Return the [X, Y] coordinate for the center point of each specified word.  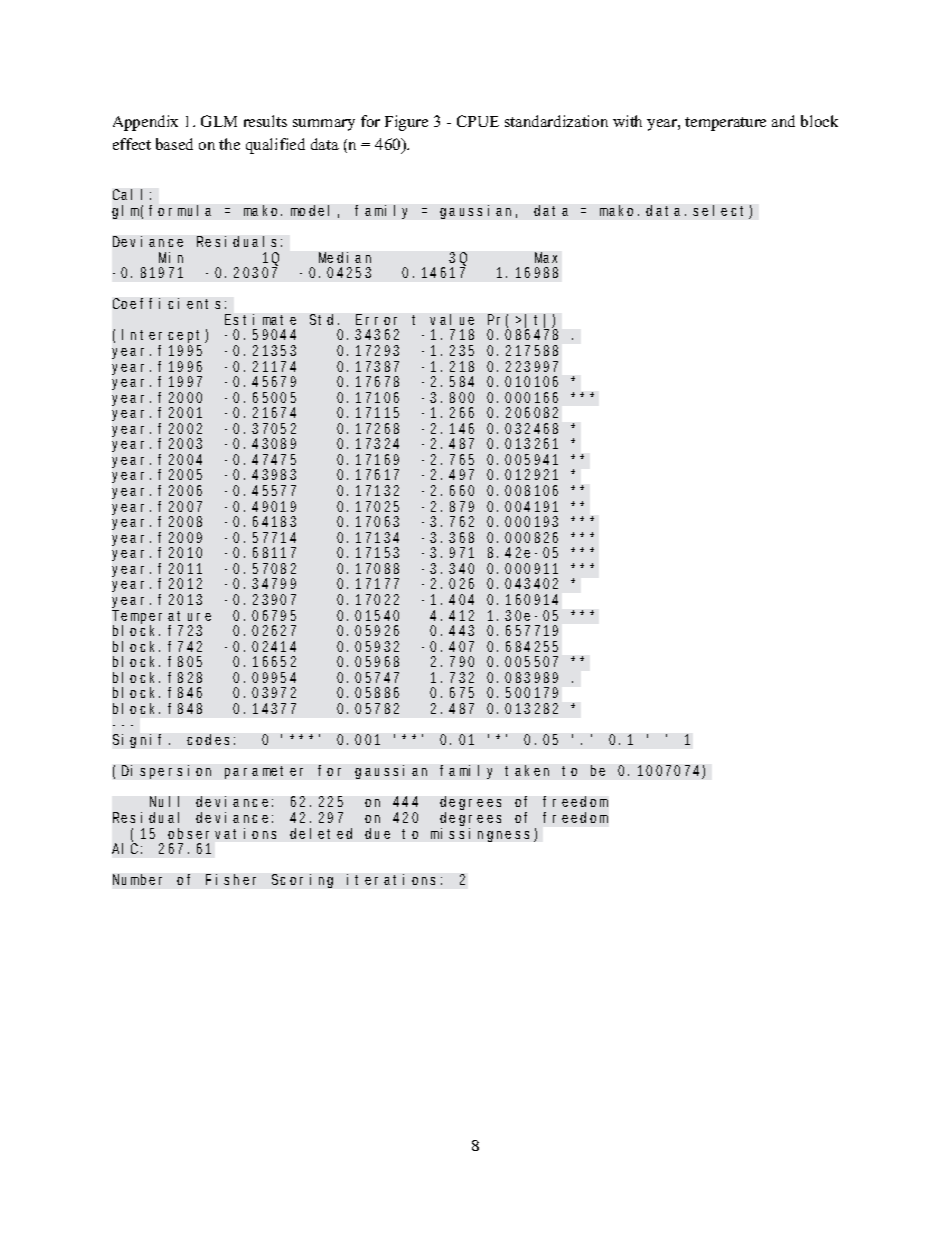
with [627, 121]
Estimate [260, 319]
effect [132, 144]
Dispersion [166, 772]
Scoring [302, 881]
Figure [406, 123]
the [229, 144]
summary [324, 125]
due [377, 833]
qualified [275, 146]
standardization [556, 121]
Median [345, 257]
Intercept [161, 338]
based [174, 144]
